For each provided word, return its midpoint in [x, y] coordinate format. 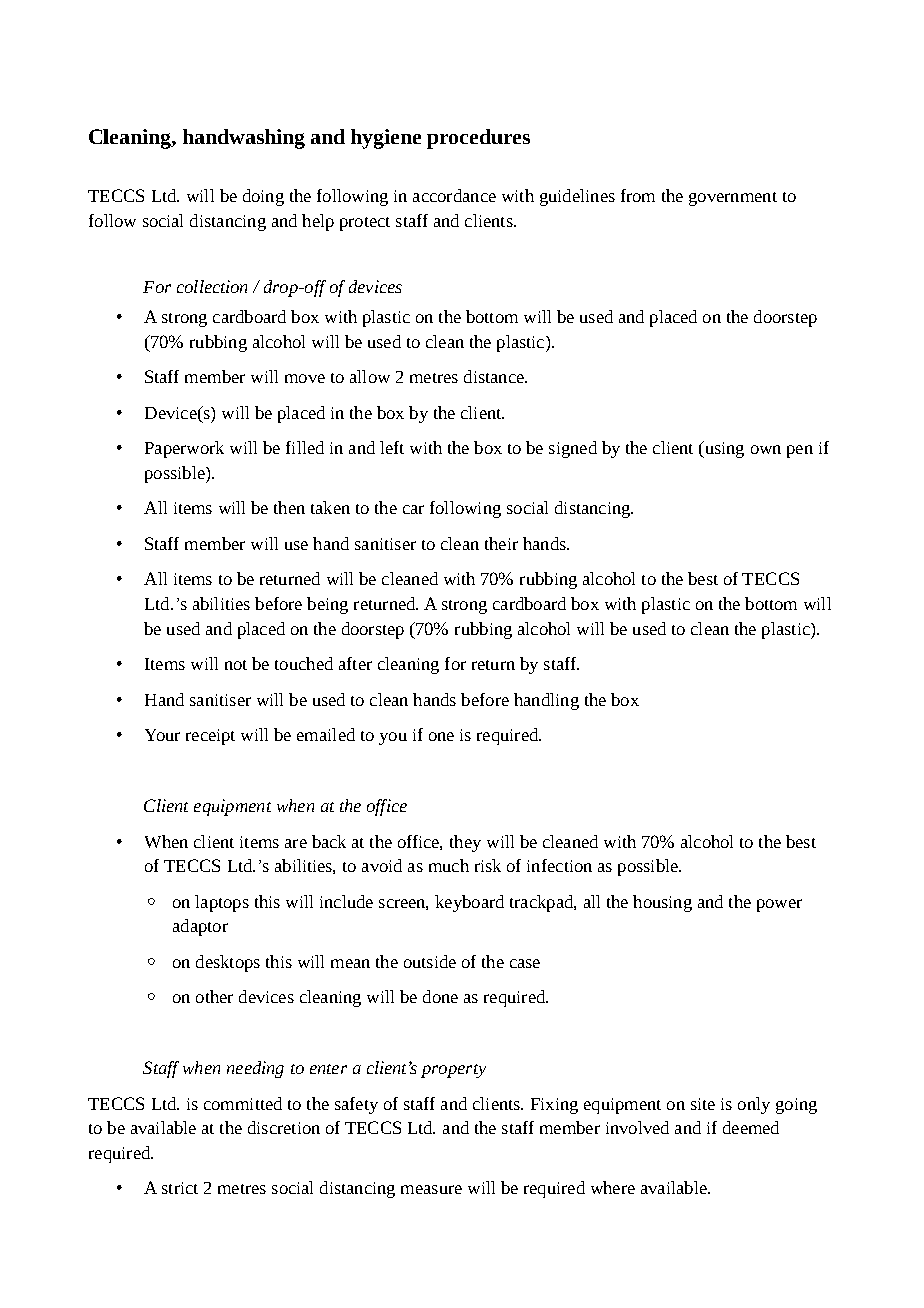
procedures [478, 139]
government [733, 199]
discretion [284, 1127]
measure [431, 1189]
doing [263, 197]
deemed [751, 1127]
